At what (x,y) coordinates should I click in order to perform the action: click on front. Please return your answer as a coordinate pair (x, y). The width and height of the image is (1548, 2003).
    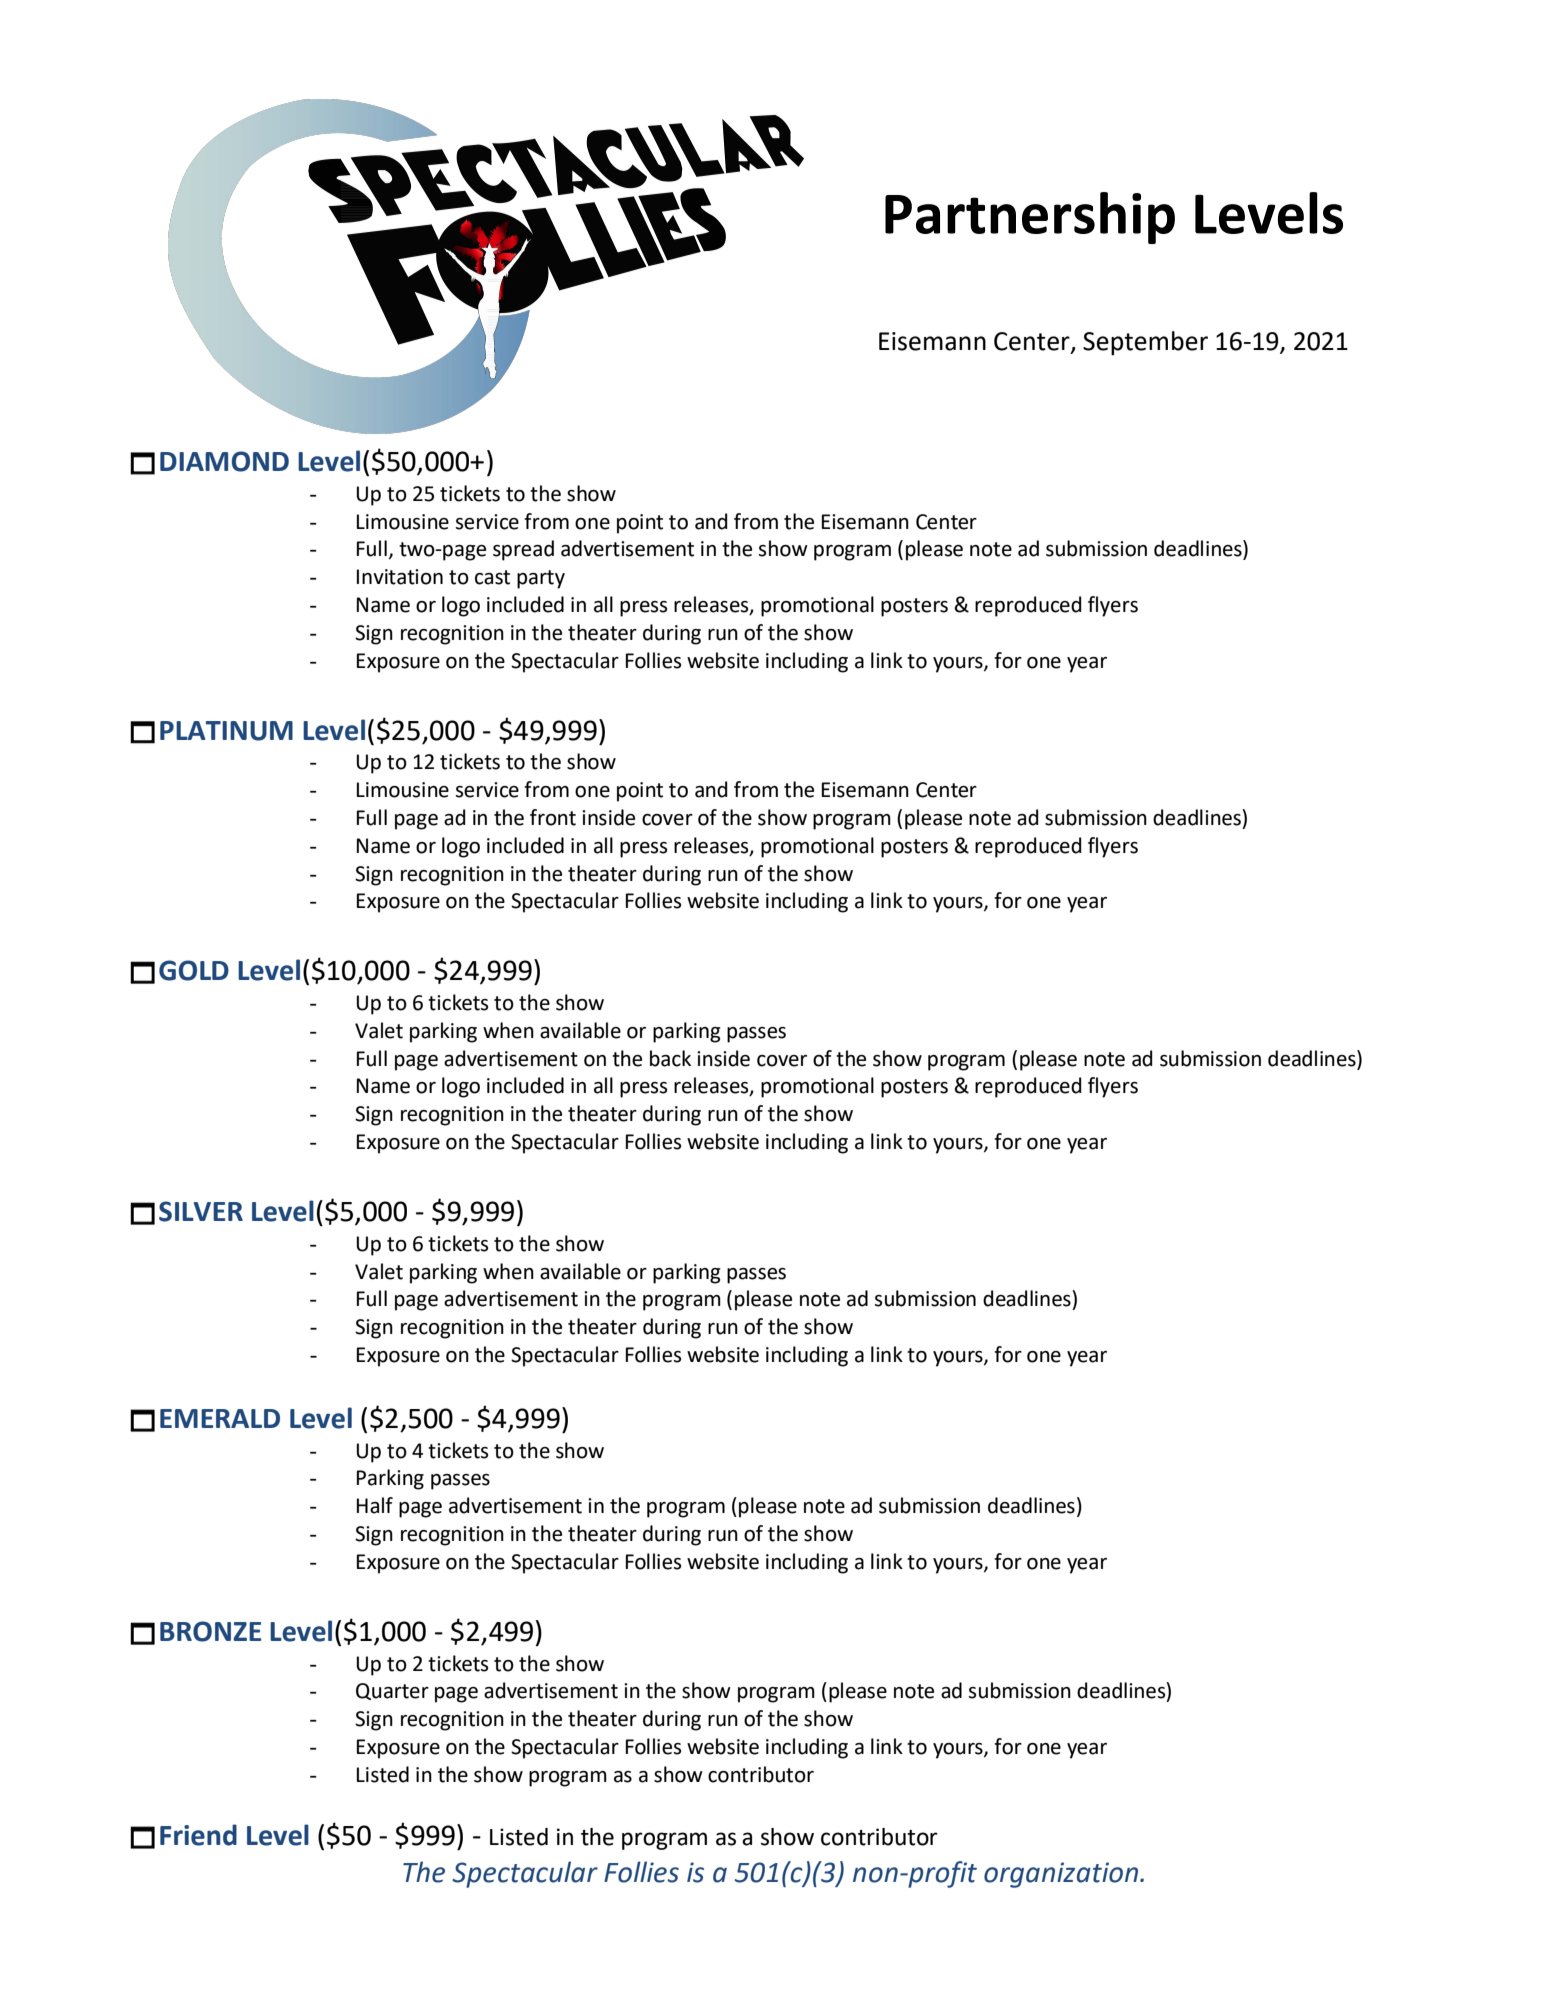
    Looking at the image, I should click on (553, 817).
